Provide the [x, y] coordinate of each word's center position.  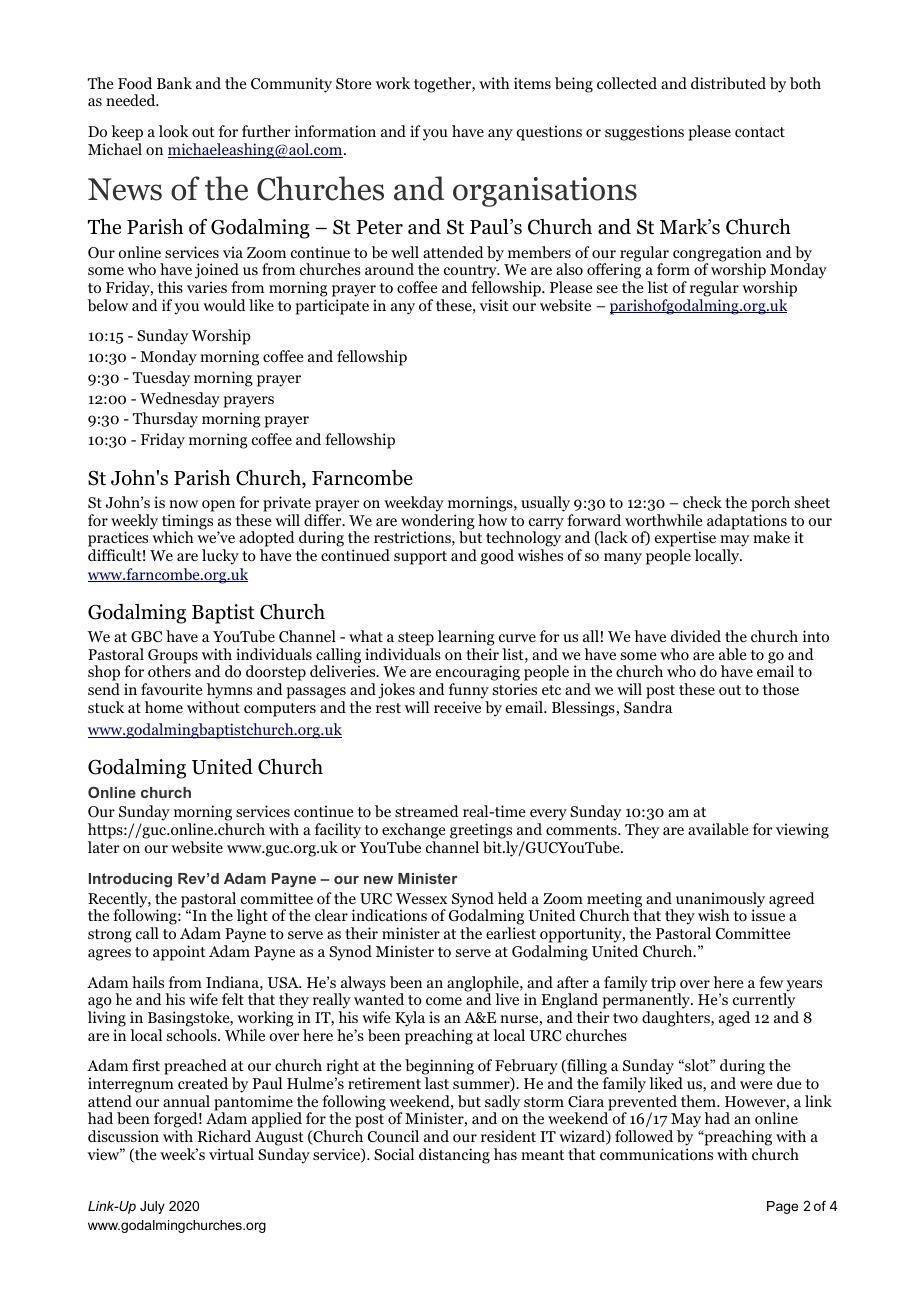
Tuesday [161, 379]
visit [494, 305]
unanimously [720, 901]
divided [696, 636]
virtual [231, 1154]
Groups [173, 657]
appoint [179, 953]
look [174, 131]
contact [760, 132]
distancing [454, 1156]
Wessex [421, 898]
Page [782, 1207]
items [532, 83]
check [702, 502]
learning [466, 638]
